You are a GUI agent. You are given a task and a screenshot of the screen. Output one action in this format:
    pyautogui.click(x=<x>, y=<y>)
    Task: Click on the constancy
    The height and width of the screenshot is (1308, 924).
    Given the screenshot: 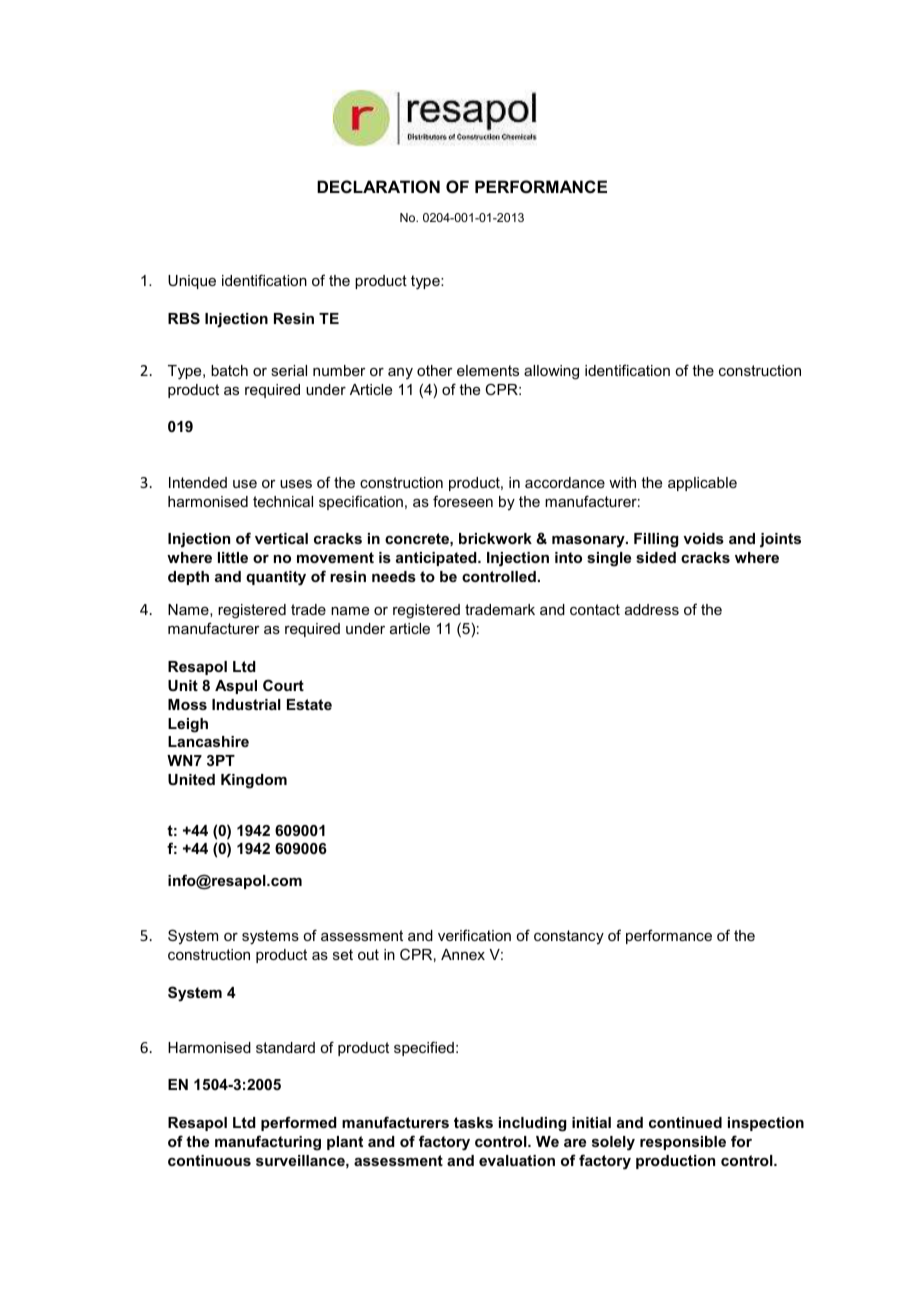 What is the action you would take?
    pyautogui.click(x=569, y=937)
